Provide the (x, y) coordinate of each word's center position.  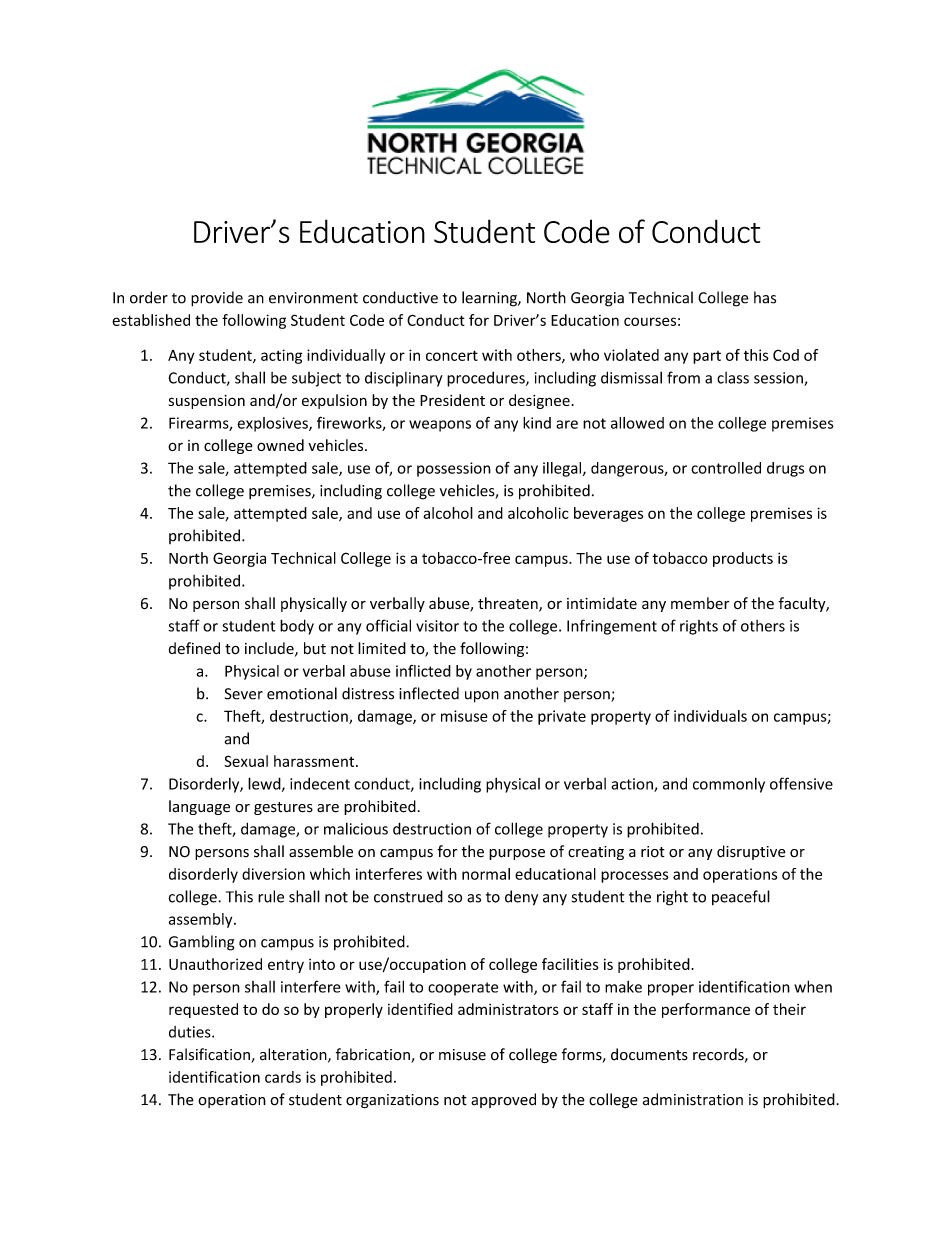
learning (490, 299)
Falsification (210, 1055)
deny (521, 898)
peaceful (741, 897)
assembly (202, 920)
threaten (509, 604)
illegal (563, 469)
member (700, 603)
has (765, 297)
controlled (726, 468)
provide (217, 299)
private (562, 717)
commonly (729, 785)
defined (194, 648)
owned (280, 445)
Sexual (246, 761)
